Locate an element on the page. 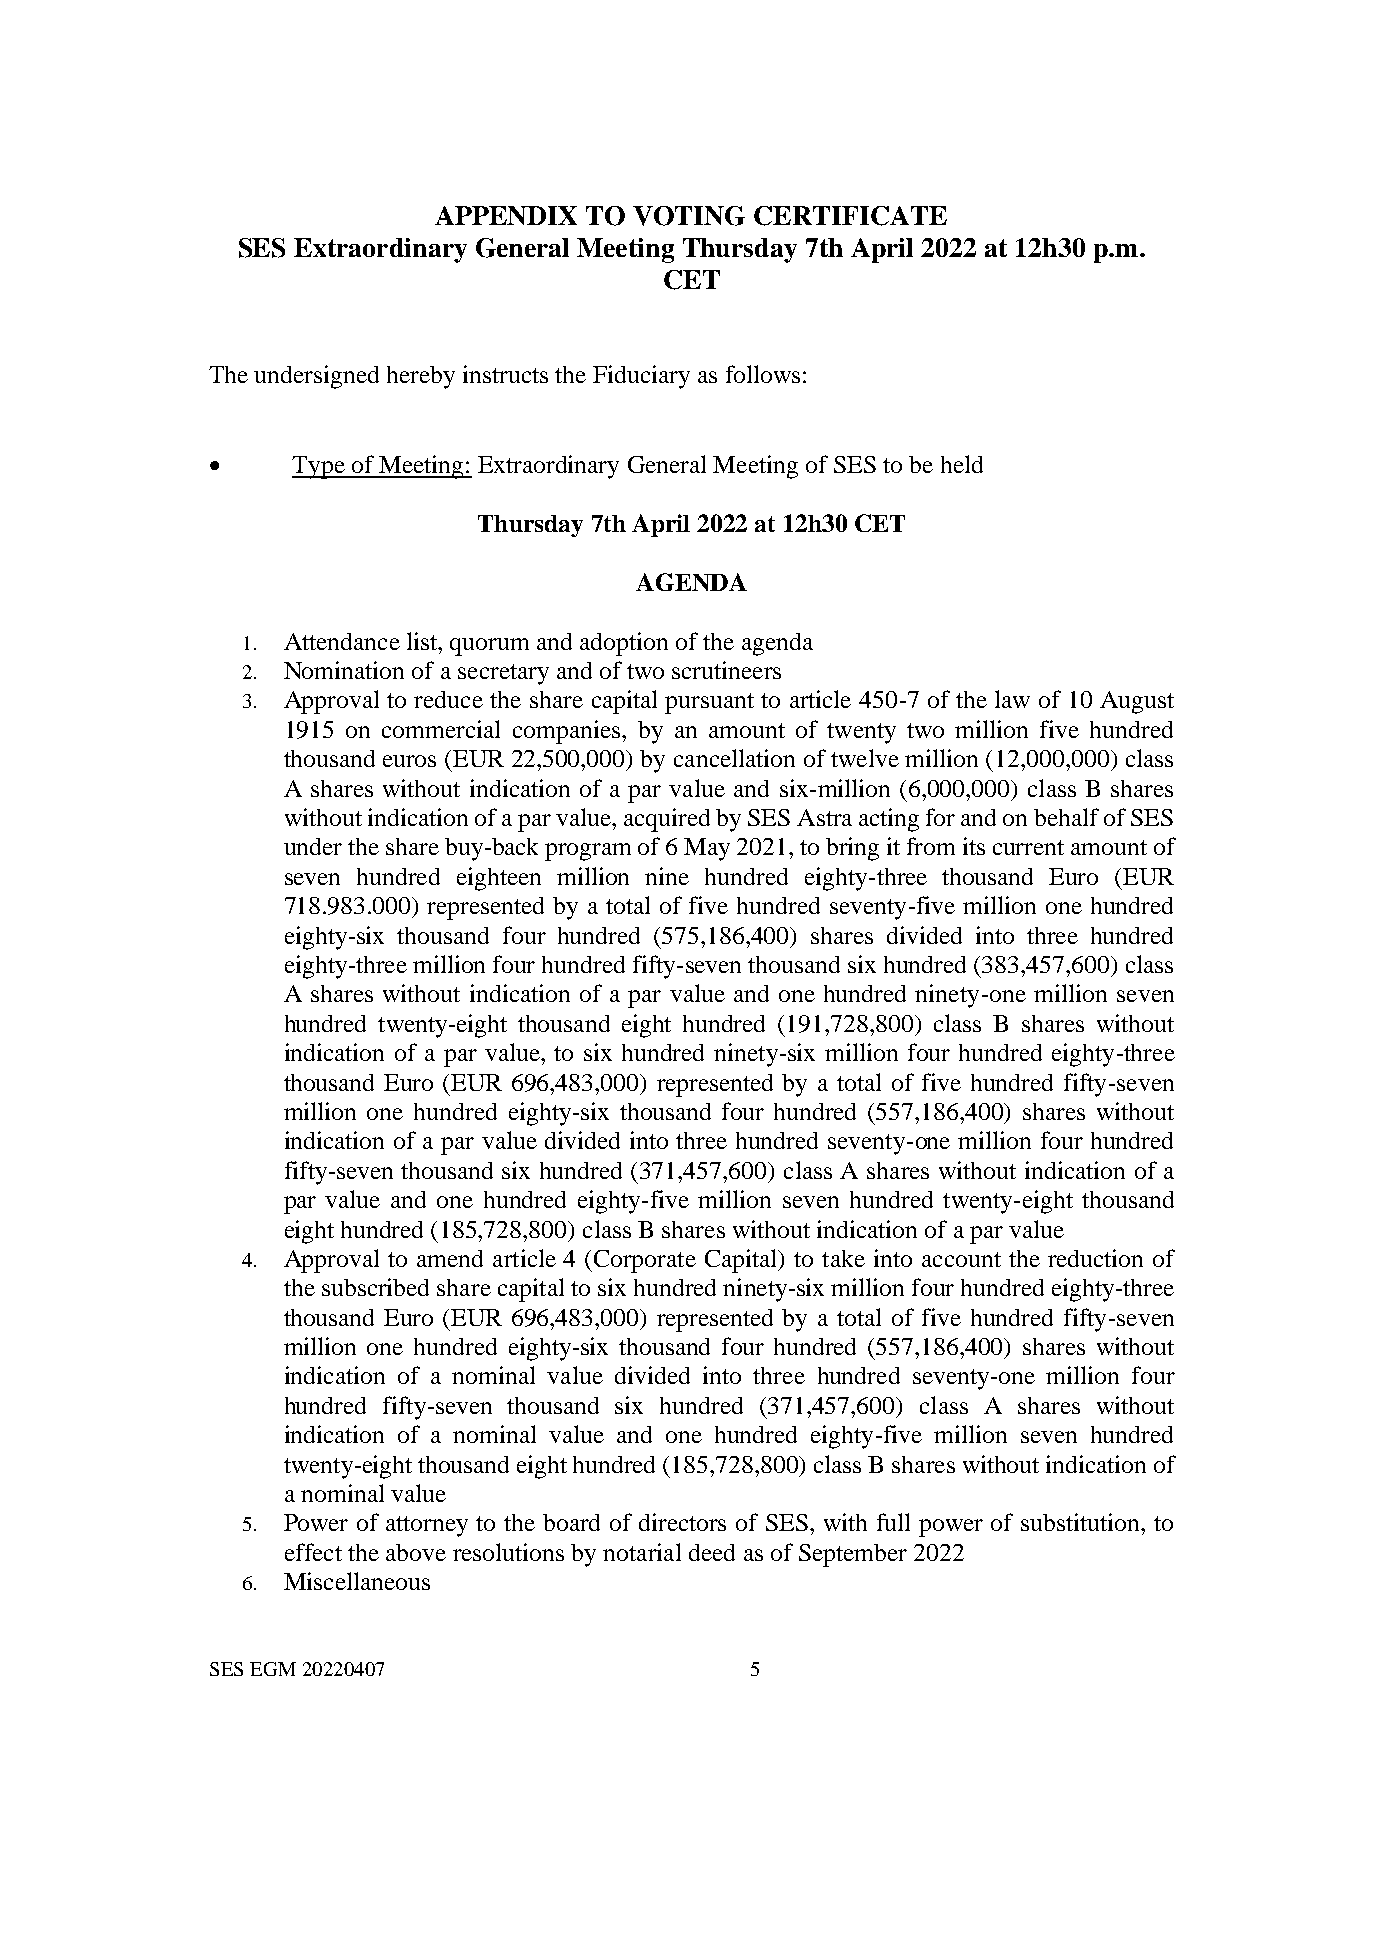 The height and width of the page is (1956, 1383). program is located at coordinates (588, 852).
